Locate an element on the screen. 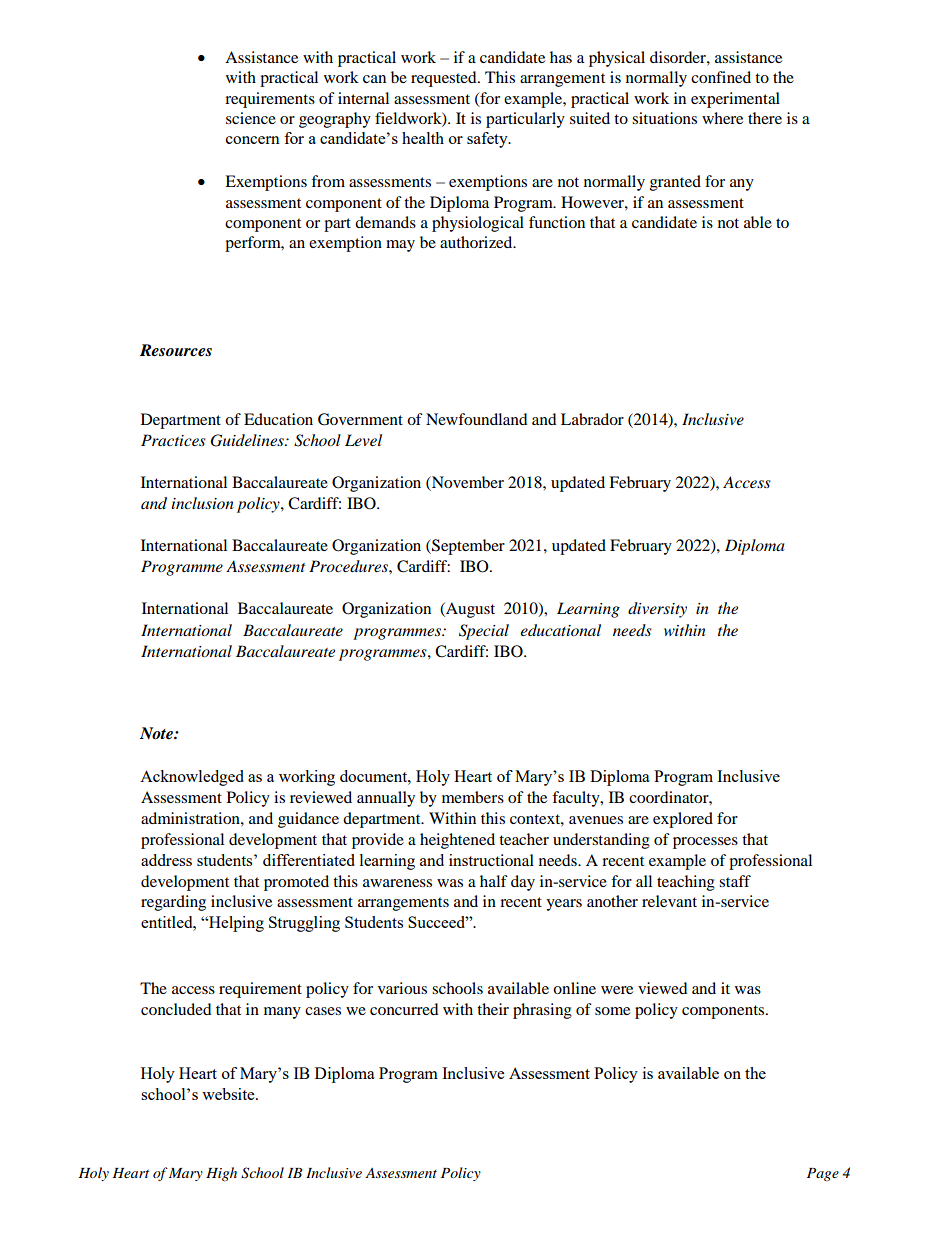 The height and width of the screenshot is (1233, 952). Labrador is located at coordinates (592, 419).
